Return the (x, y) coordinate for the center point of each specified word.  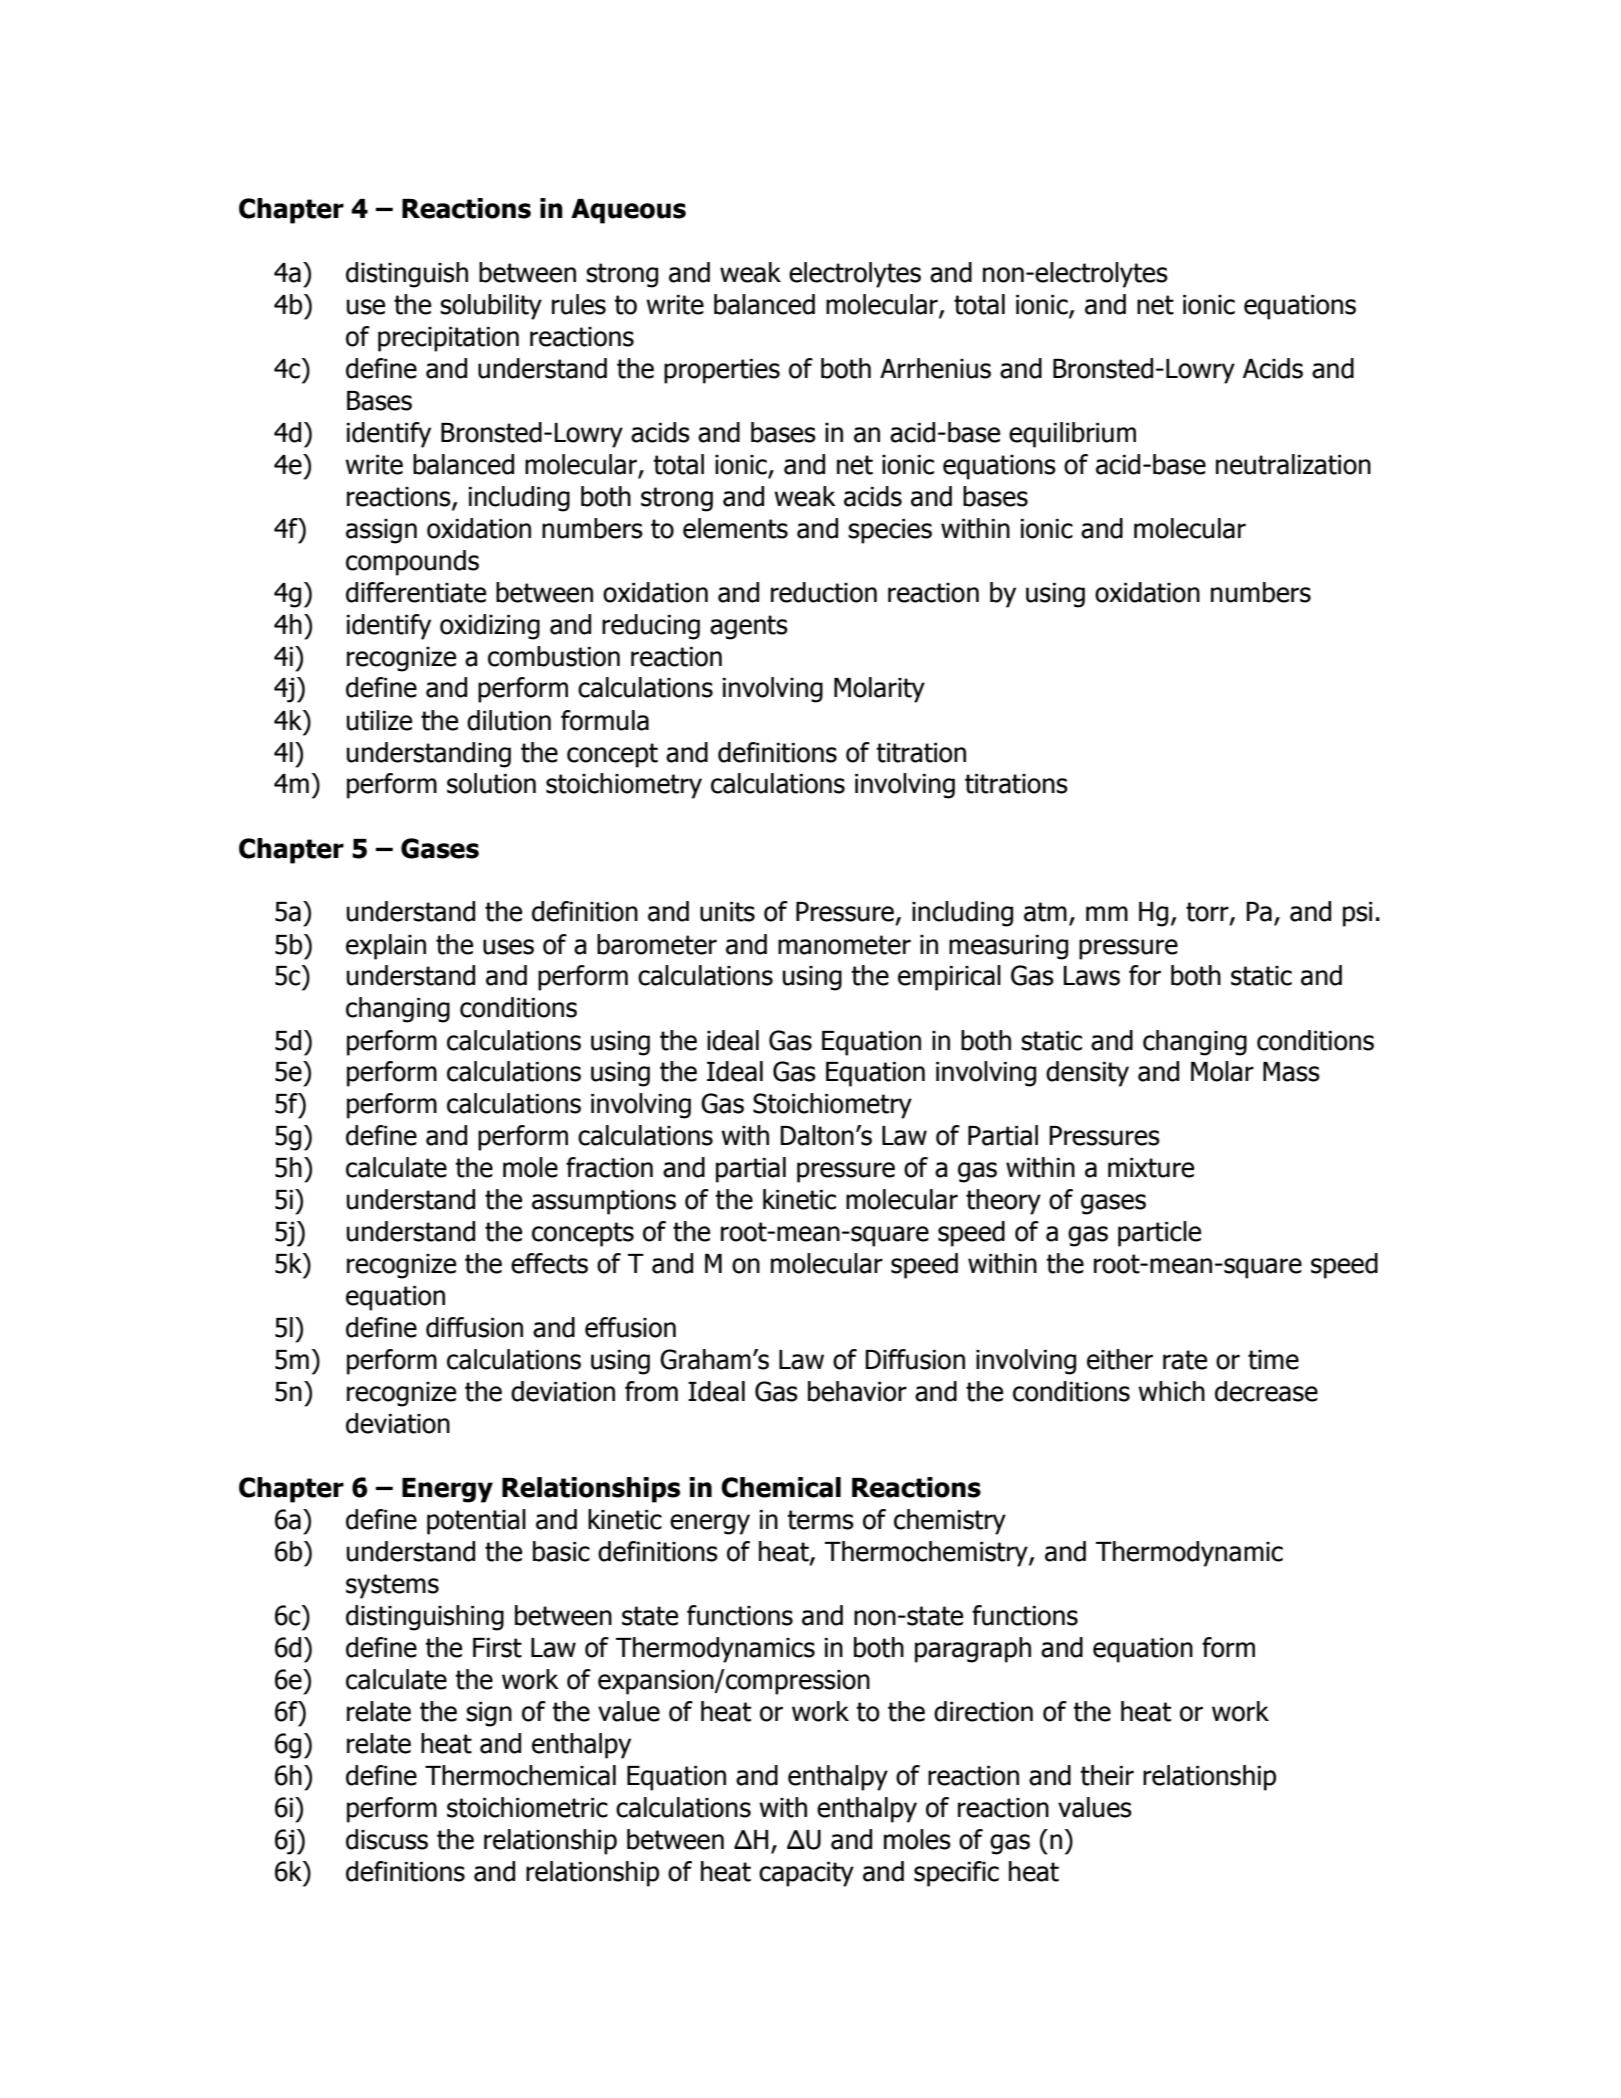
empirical (949, 978)
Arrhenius (935, 368)
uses (508, 947)
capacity (806, 1874)
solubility (491, 307)
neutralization (1293, 464)
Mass (1291, 1072)
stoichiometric (527, 1807)
